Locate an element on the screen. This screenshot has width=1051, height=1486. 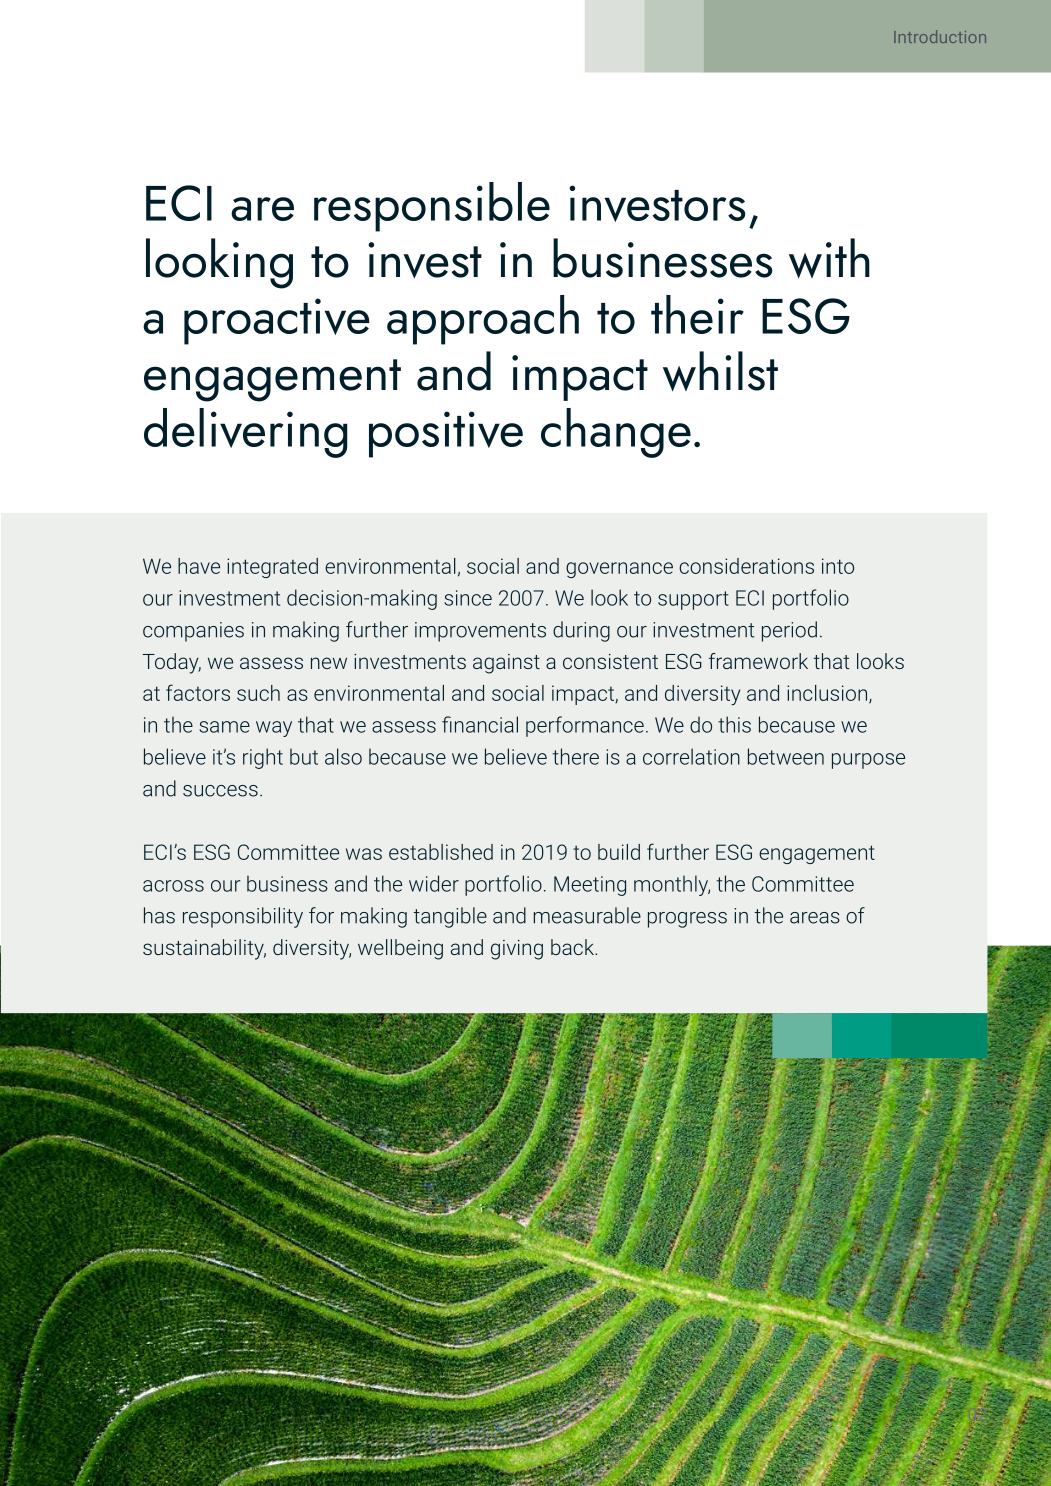
such is located at coordinates (258, 693).
